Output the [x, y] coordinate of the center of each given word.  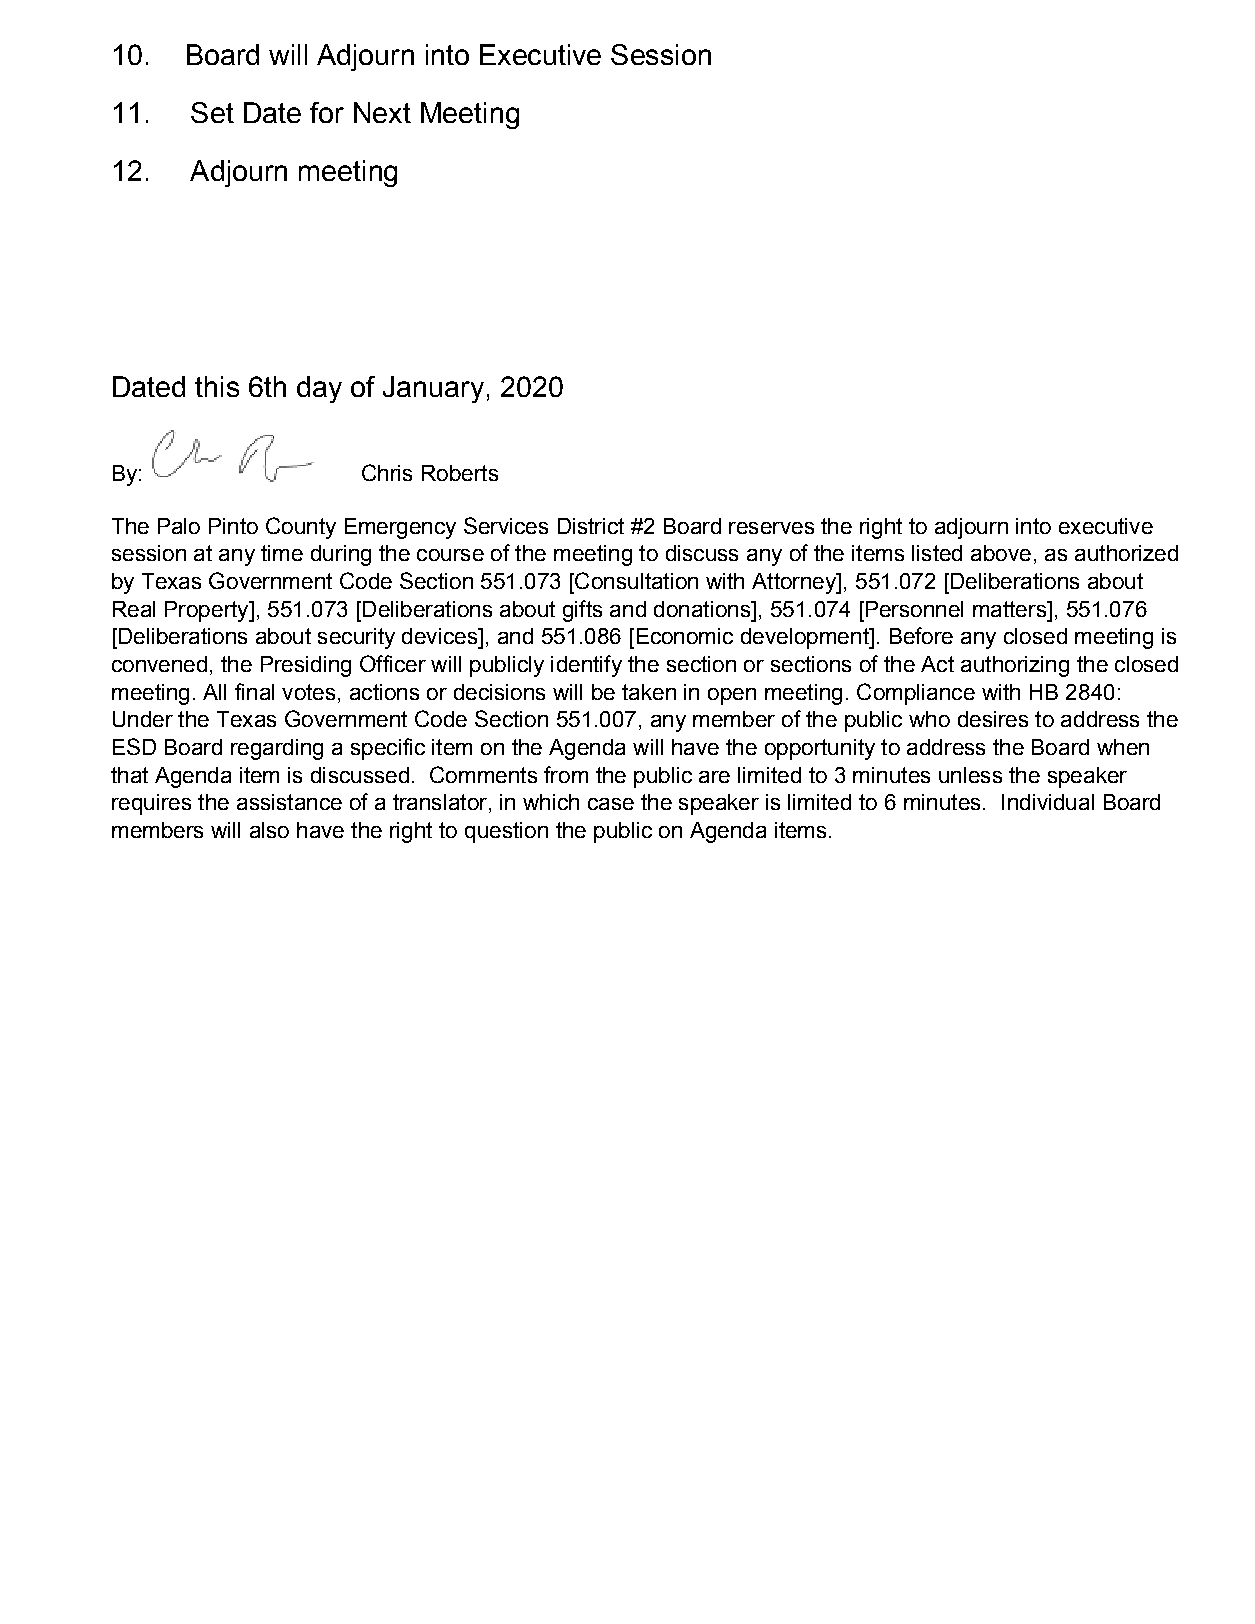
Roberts [460, 473]
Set [212, 112]
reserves [771, 528]
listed [937, 553]
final [254, 691]
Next [382, 112]
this [217, 386]
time [282, 553]
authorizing [1015, 666]
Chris [387, 472]
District [591, 526]
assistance [289, 802]
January [433, 389]
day [319, 389]
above [1001, 553]
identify [586, 666]
